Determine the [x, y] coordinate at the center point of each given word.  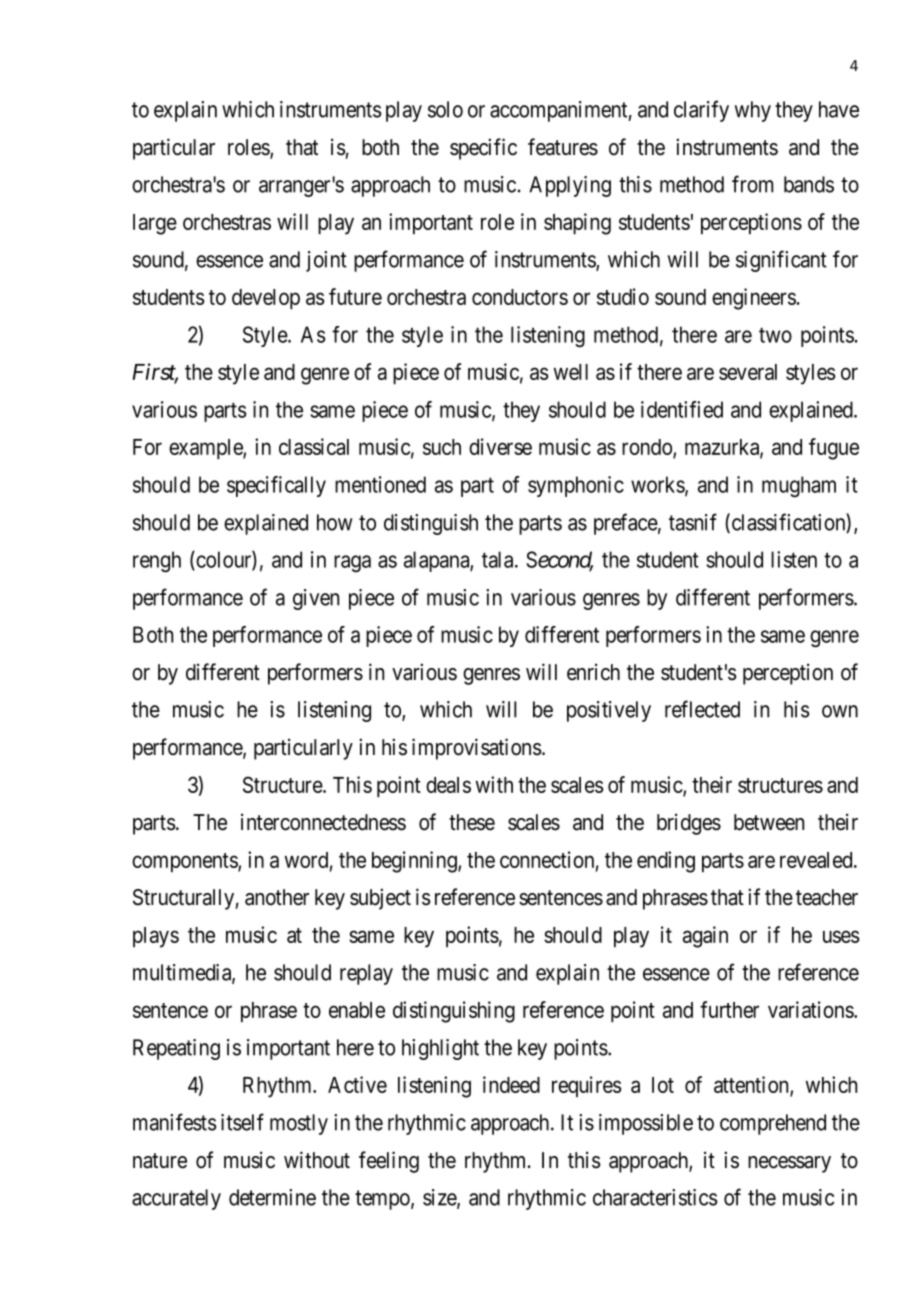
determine [272, 1197]
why [753, 111]
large [155, 224]
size [440, 1198]
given [316, 599]
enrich [593, 672]
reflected [702, 709]
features [563, 147]
